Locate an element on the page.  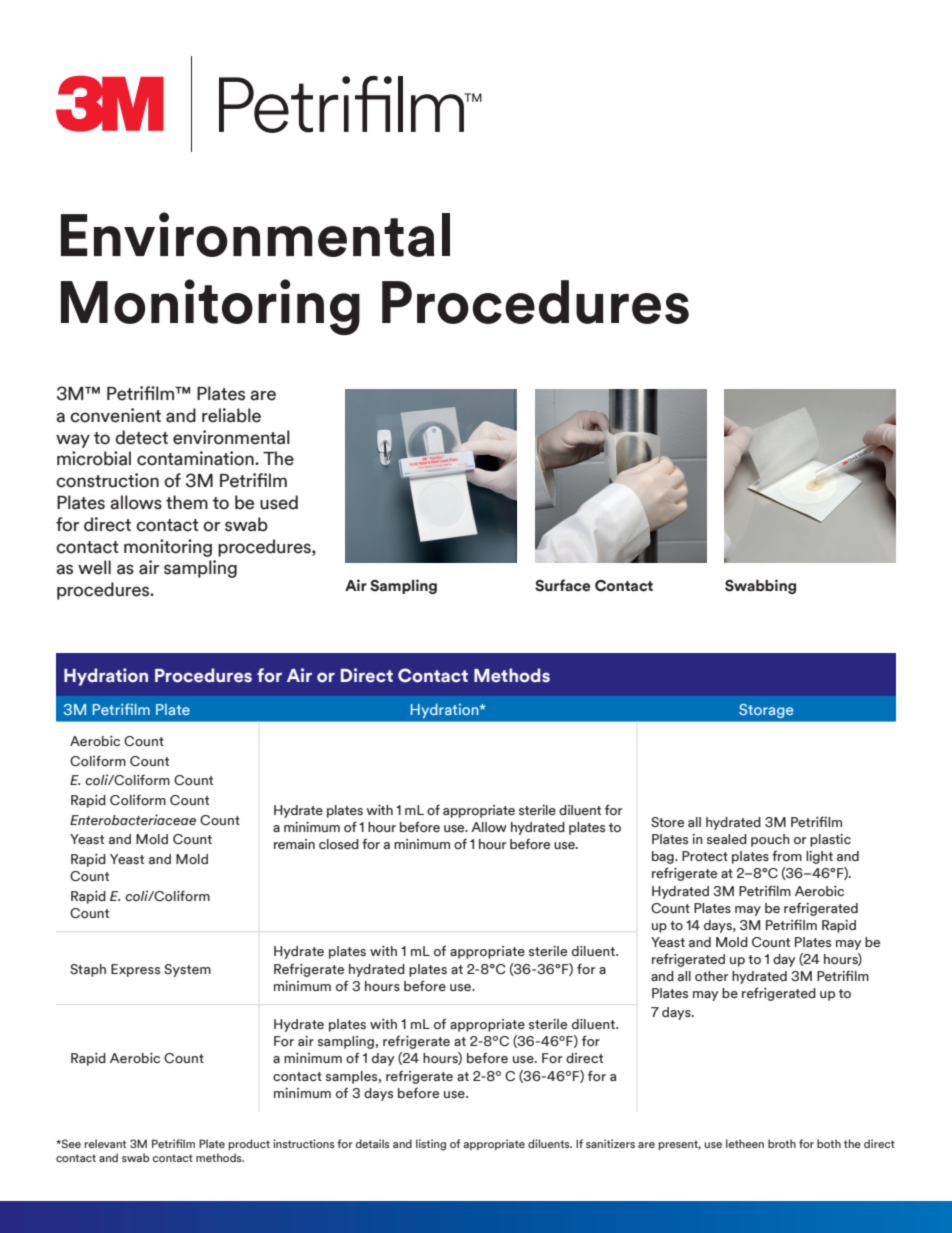
used is located at coordinates (279, 502).
